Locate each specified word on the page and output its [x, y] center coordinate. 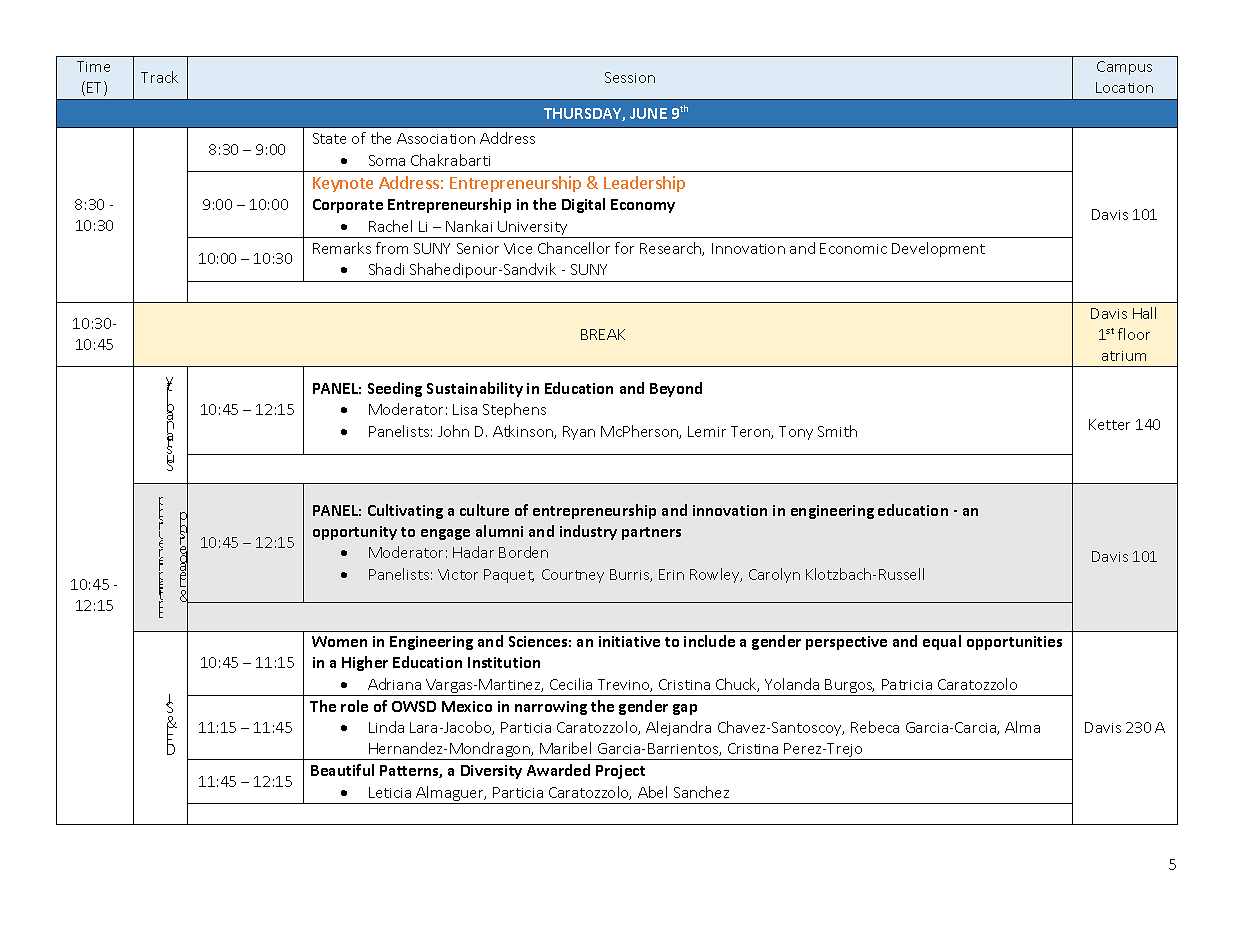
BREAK [603, 334]
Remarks [342, 248]
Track [159, 77]
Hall [1144, 313]
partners [651, 533]
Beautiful [342, 770]
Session [630, 77]
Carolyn [774, 575]
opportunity [355, 533]
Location [1124, 87]
